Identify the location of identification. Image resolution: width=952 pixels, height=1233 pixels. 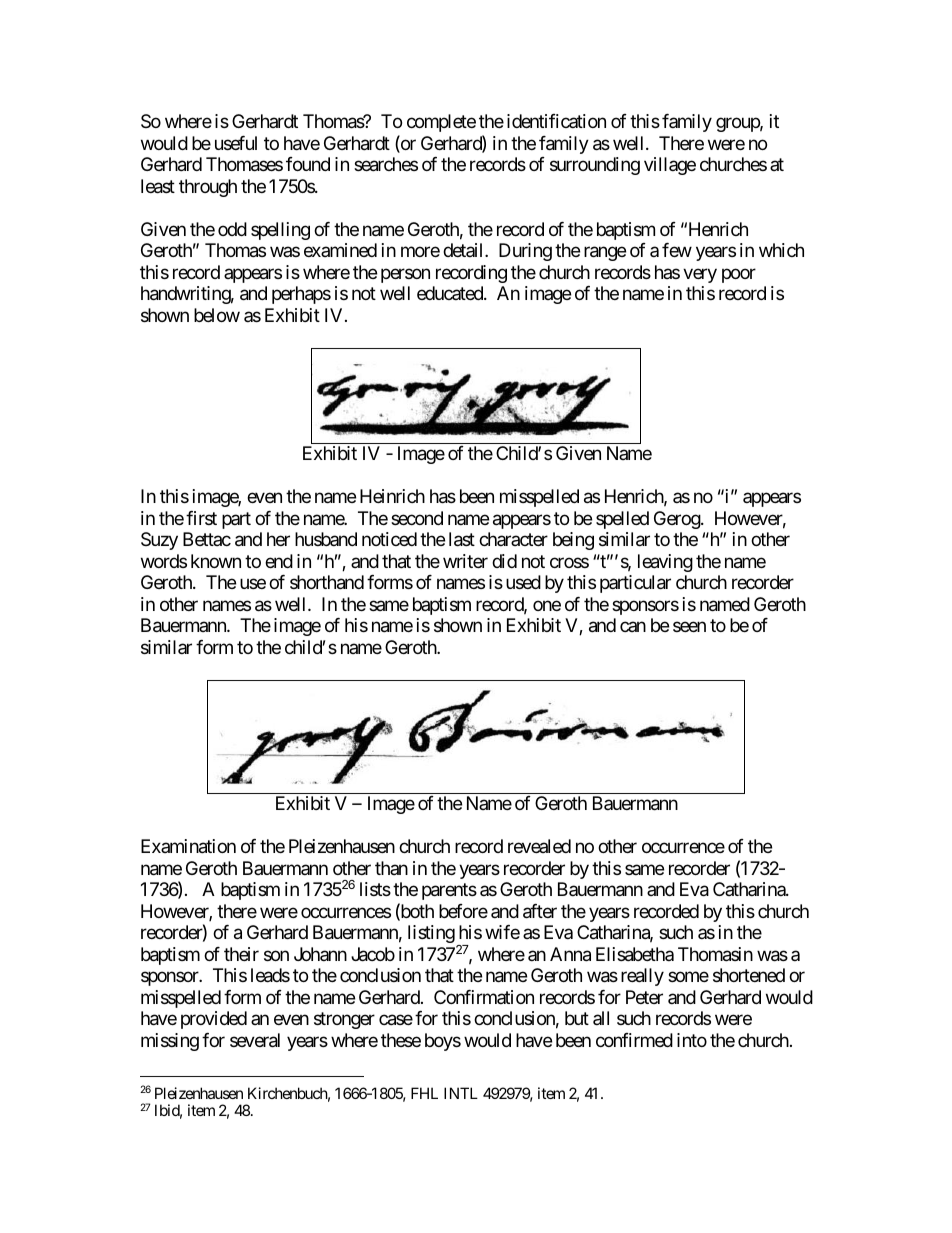
(556, 121).
